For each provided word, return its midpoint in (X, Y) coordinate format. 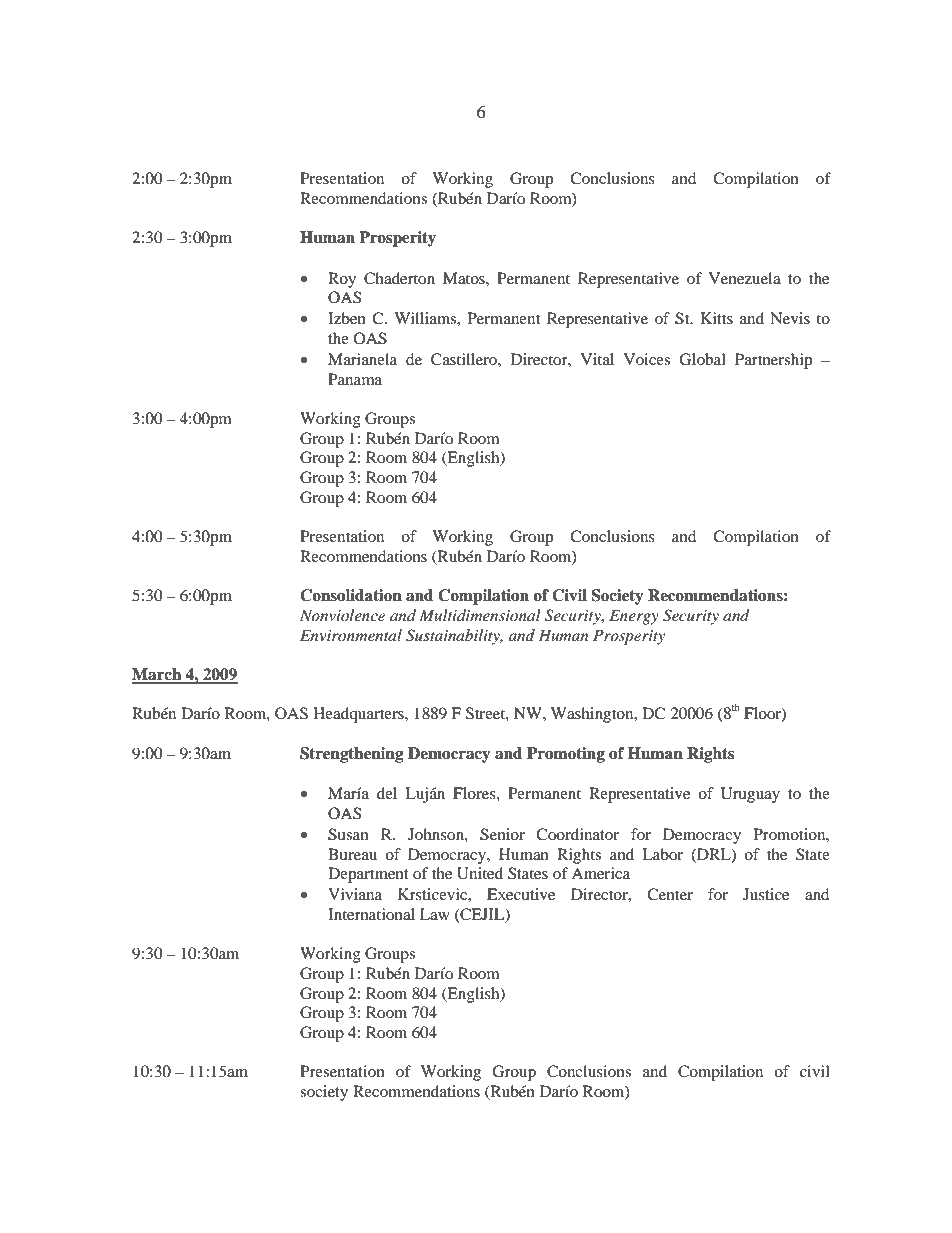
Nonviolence (342, 615)
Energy (634, 617)
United (480, 873)
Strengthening (352, 755)
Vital (597, 359)
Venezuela (745, 278)
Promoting (566, 755)
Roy (342, 280)
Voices (647, 359)
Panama (355, 379)
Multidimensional (480, 615)
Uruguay (750, 795)
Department (368, 875)
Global (702, 359)
